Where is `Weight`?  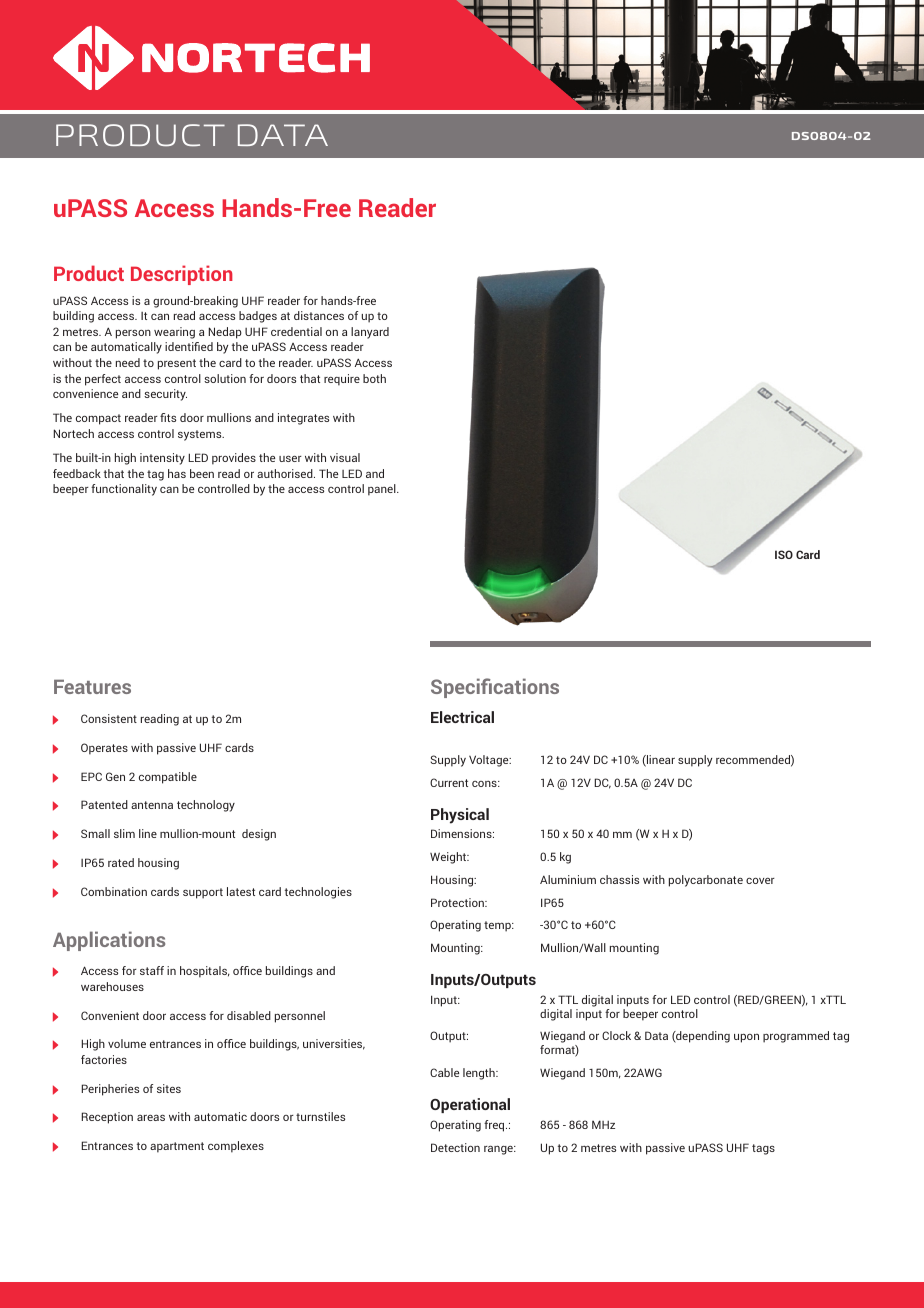
Weight is located at coordinates (449, 858).
